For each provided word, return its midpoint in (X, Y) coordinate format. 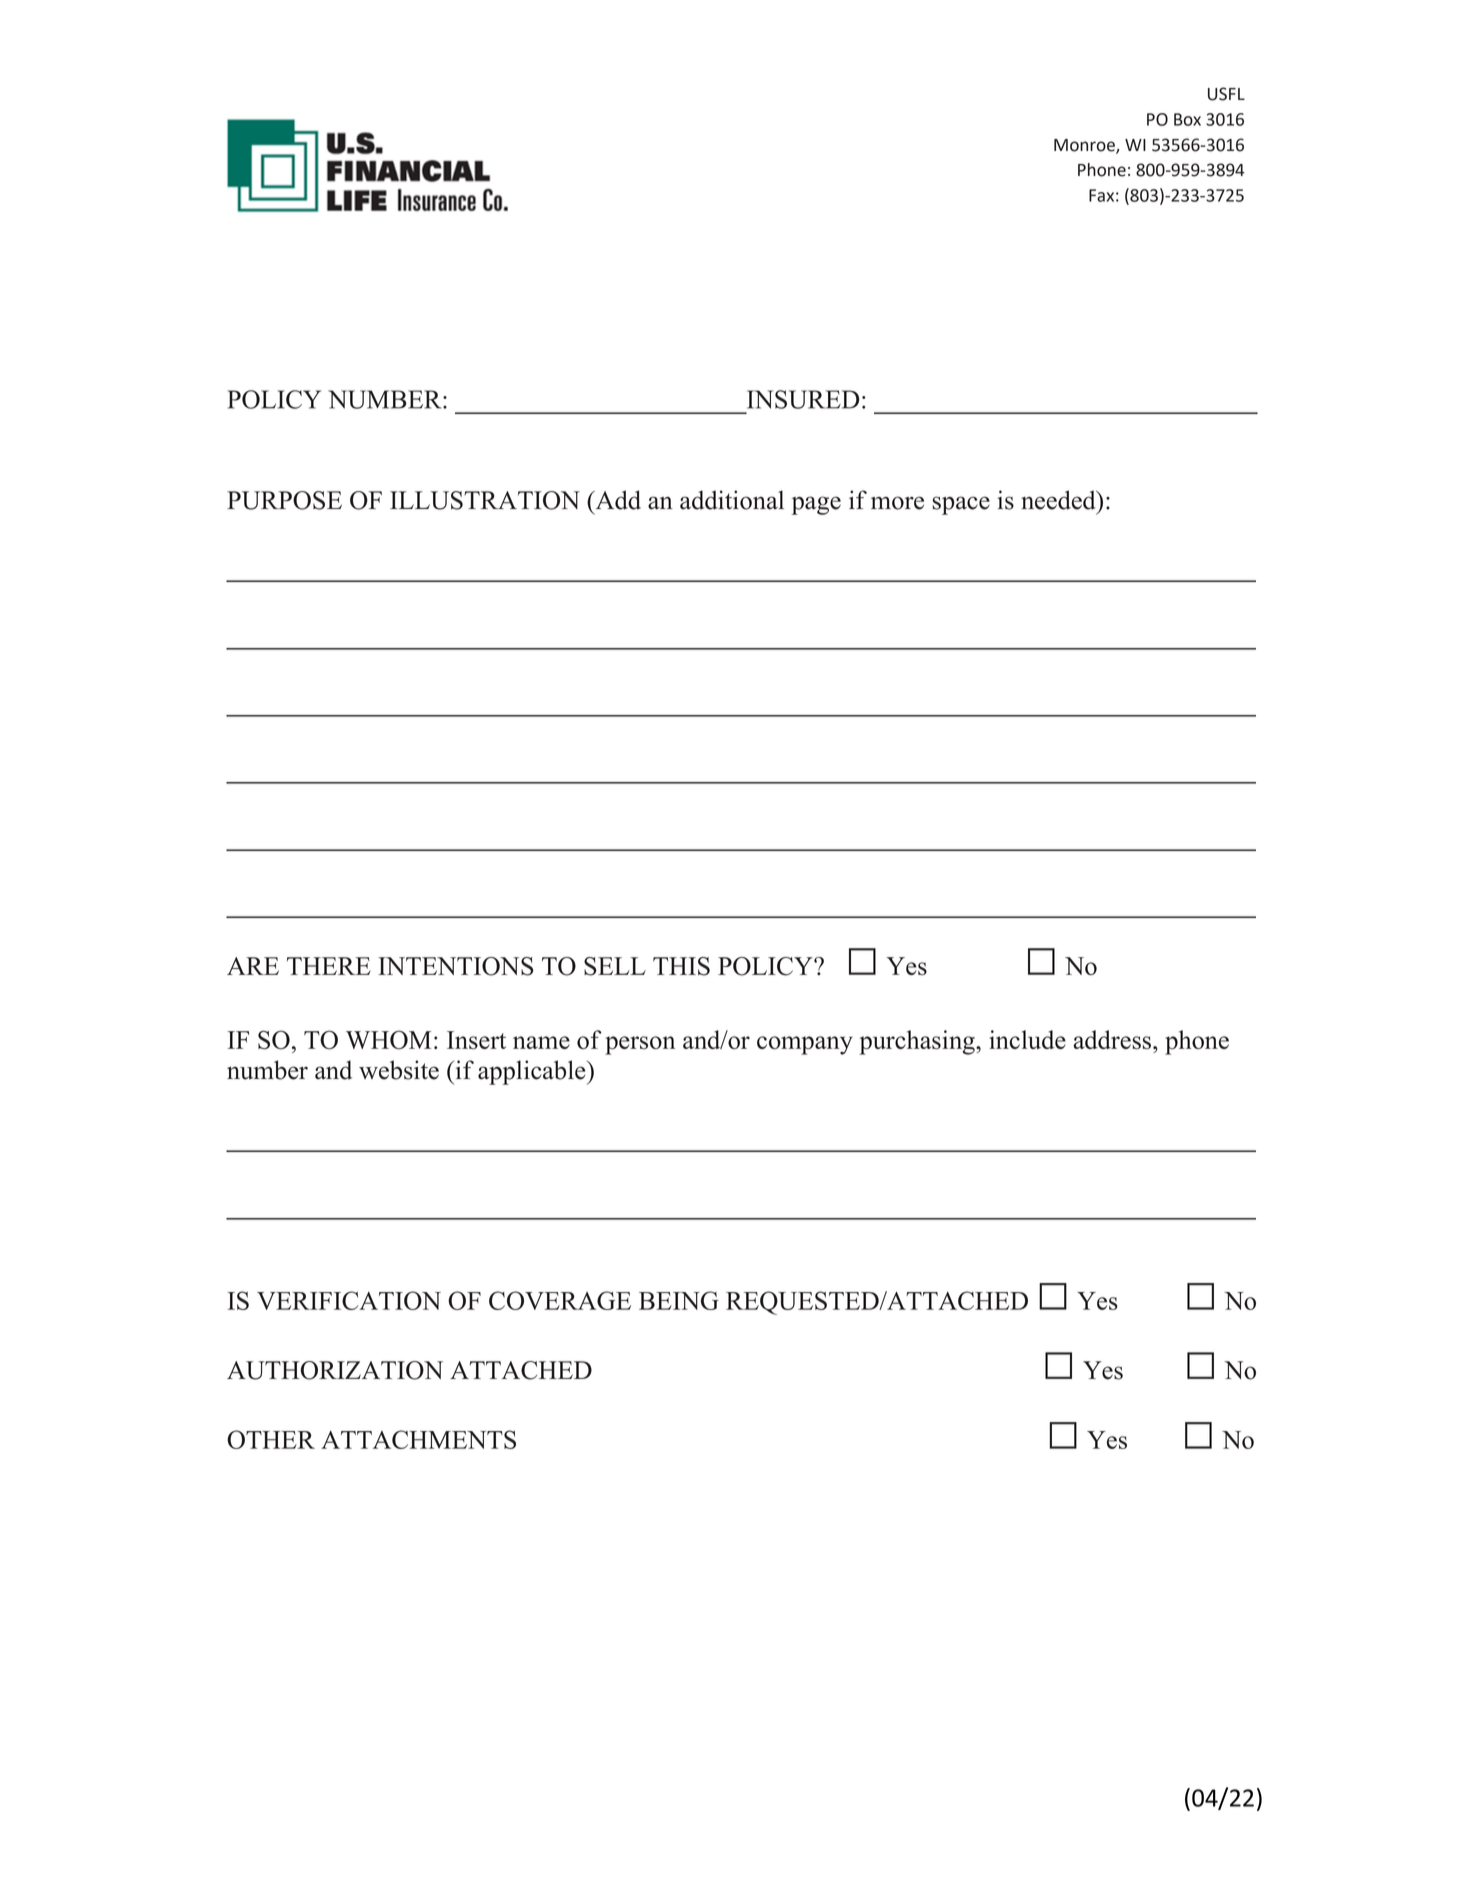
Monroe (1085, 146)
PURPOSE (284, 500)
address (1112, 1039)
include (1027, 1039)
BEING (679, 1300)
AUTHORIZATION (335, 1370)
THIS (681, 966)
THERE (329, 966)
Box (1187, 119)
